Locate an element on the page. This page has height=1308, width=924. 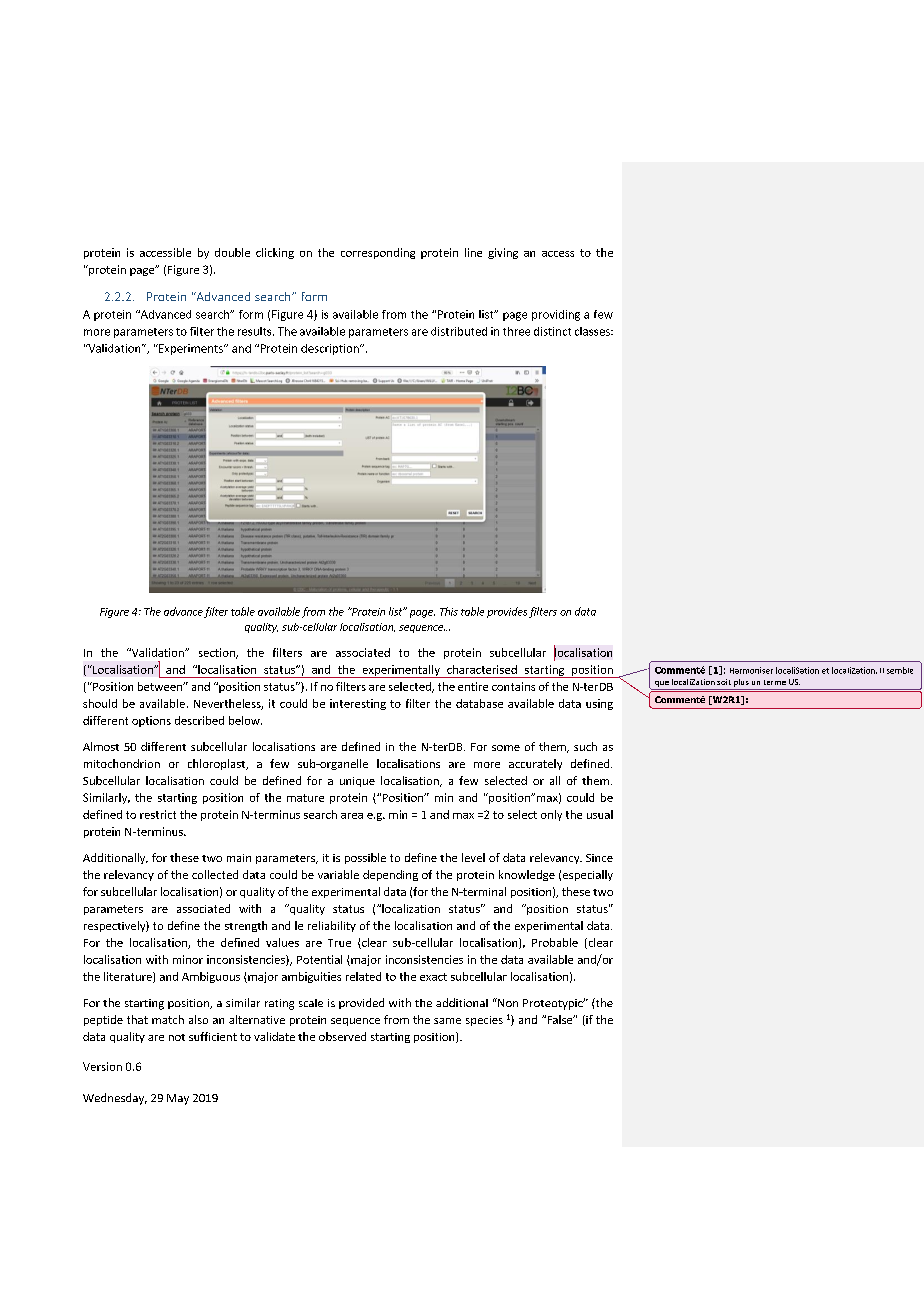
between is located at coordinates (161, 686).
